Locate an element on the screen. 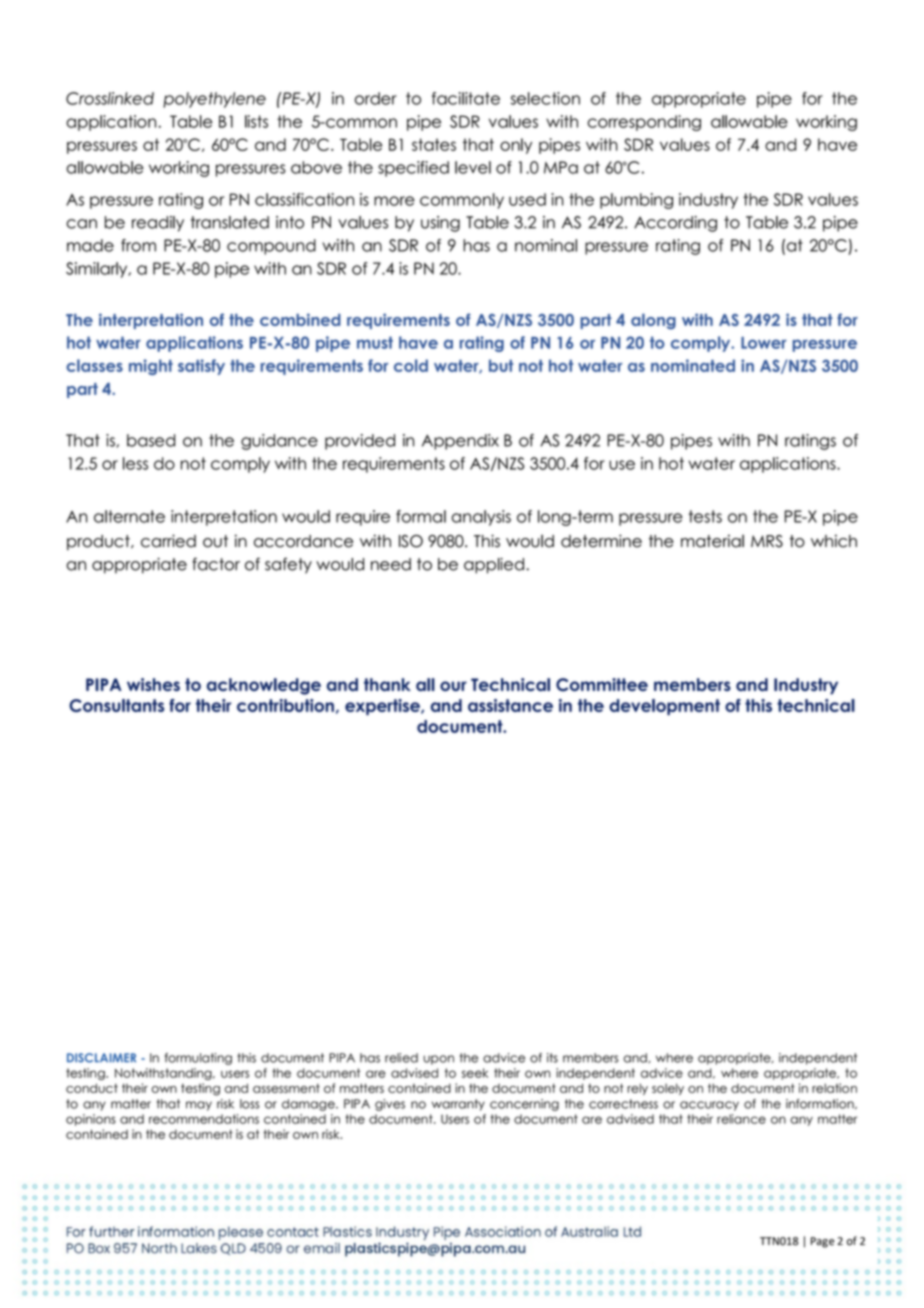 The width and height of the screenshot is (924, 1308). recommendations is located at coordinates (204, 1119).
